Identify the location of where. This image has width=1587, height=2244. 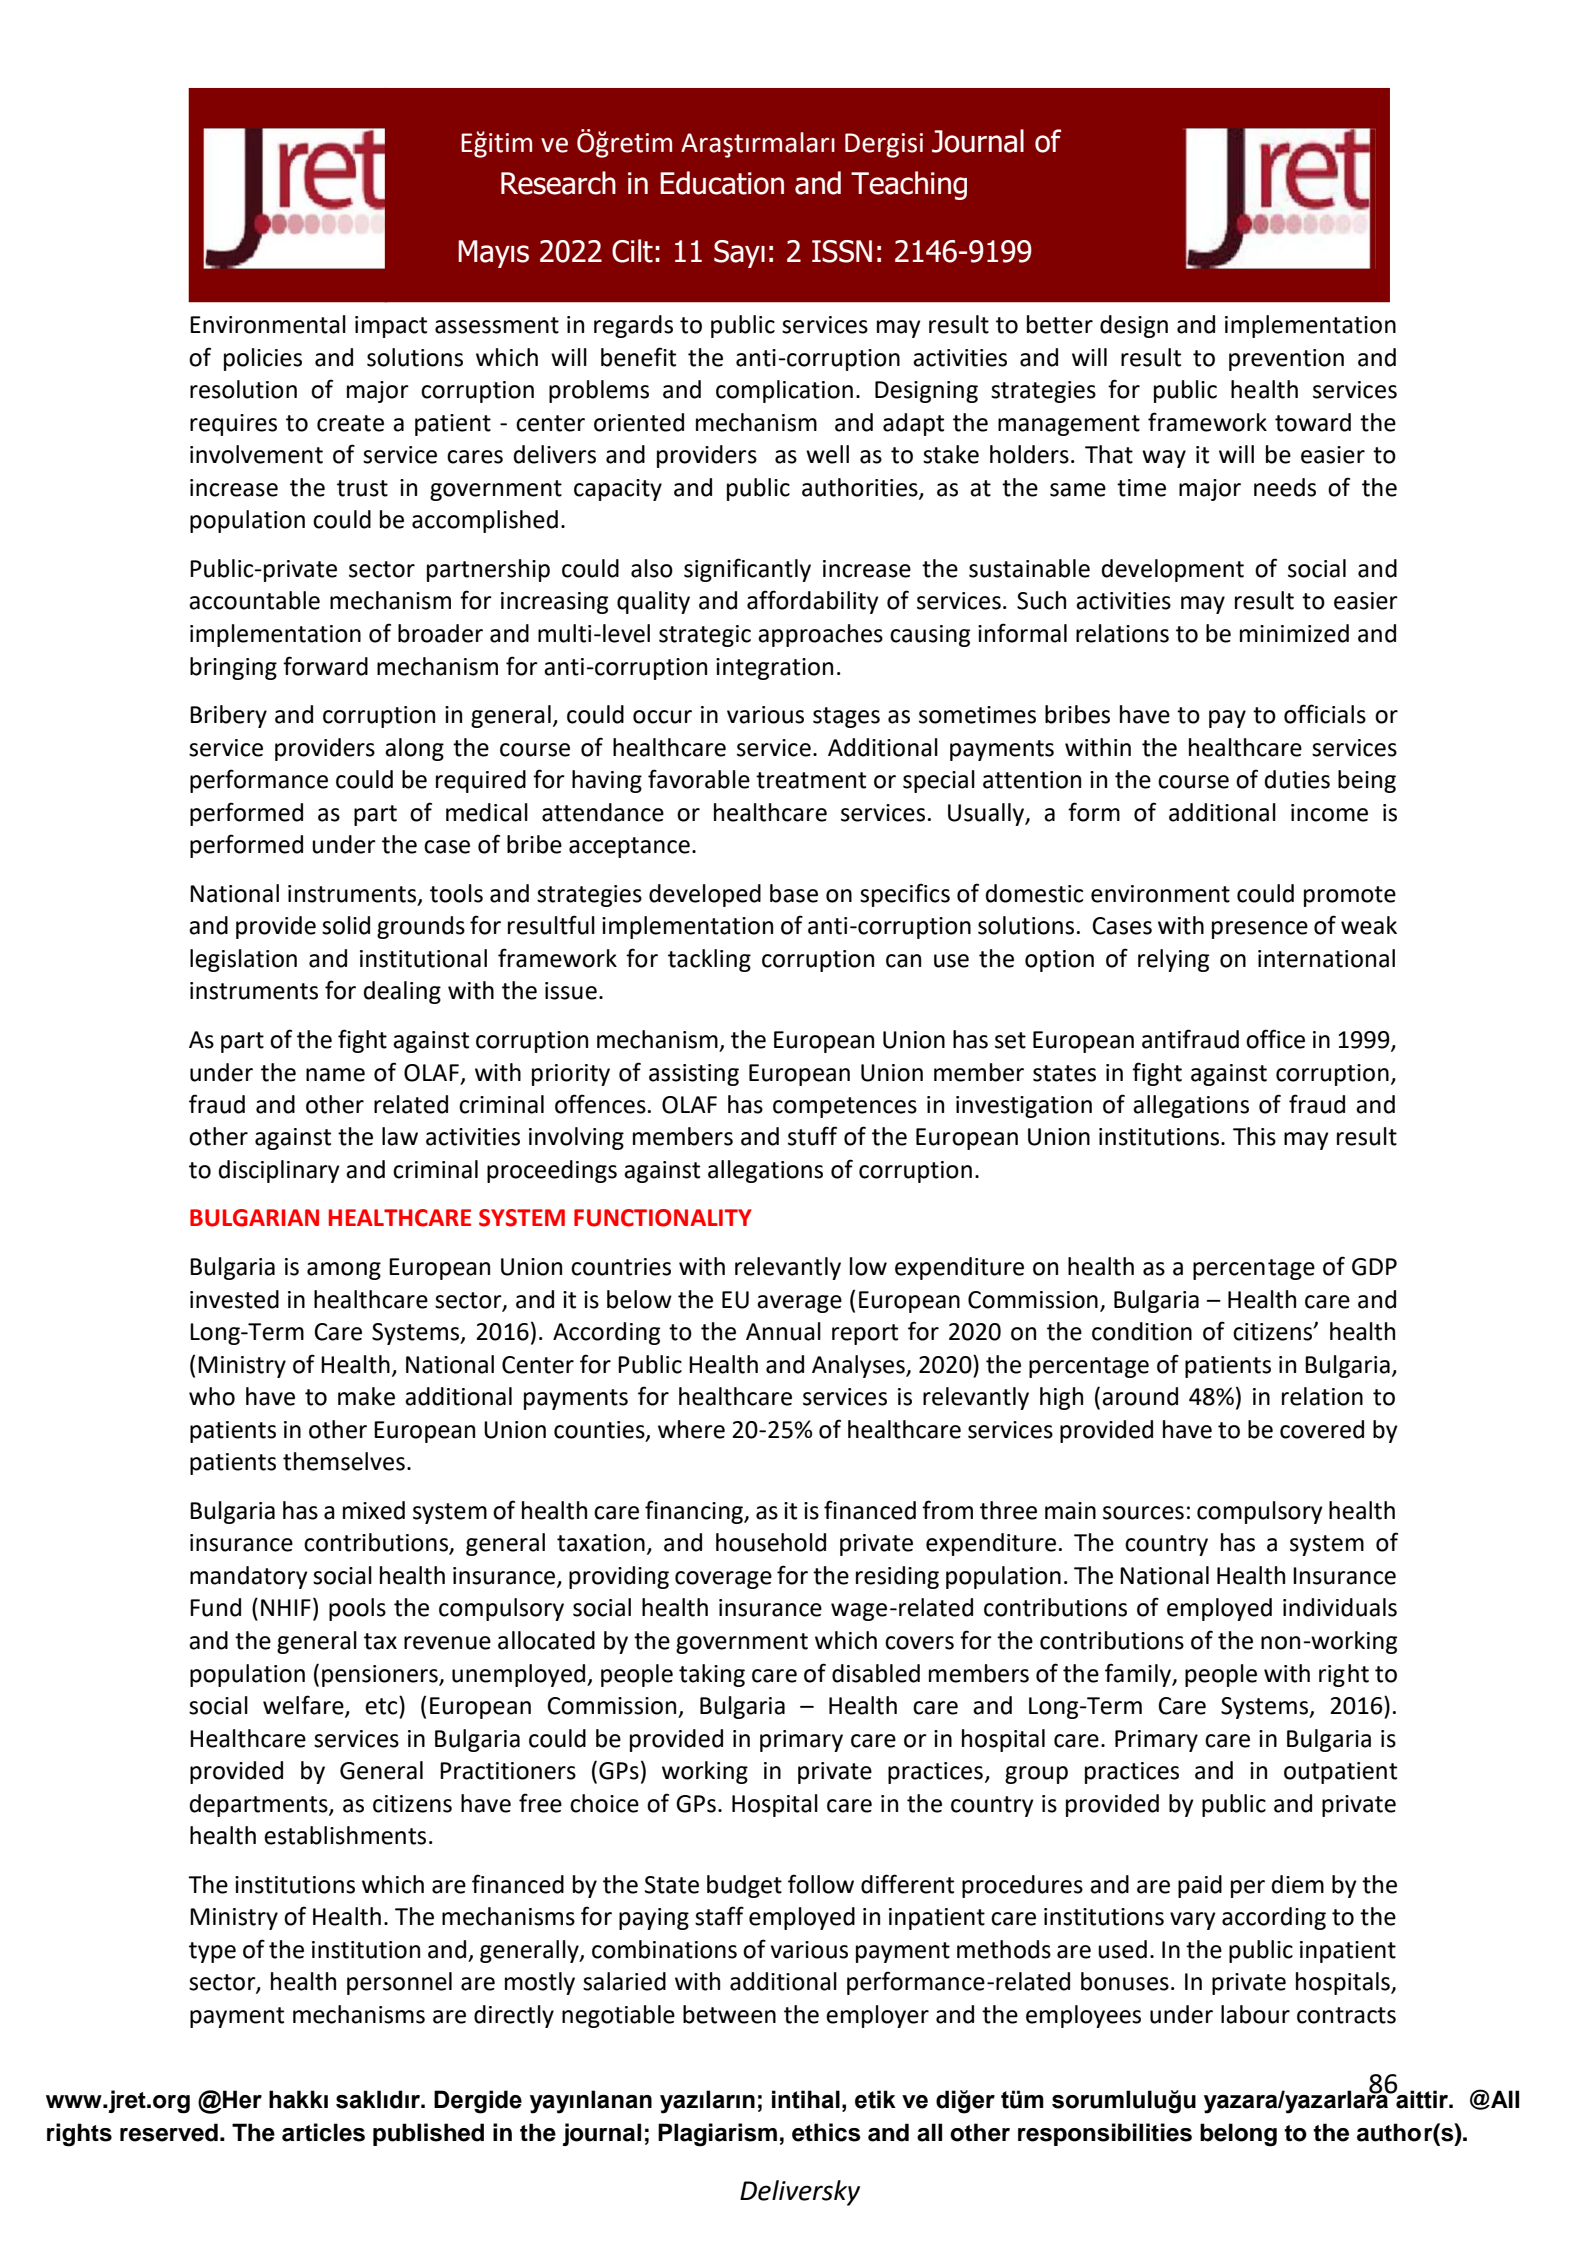
(691, 1429).
